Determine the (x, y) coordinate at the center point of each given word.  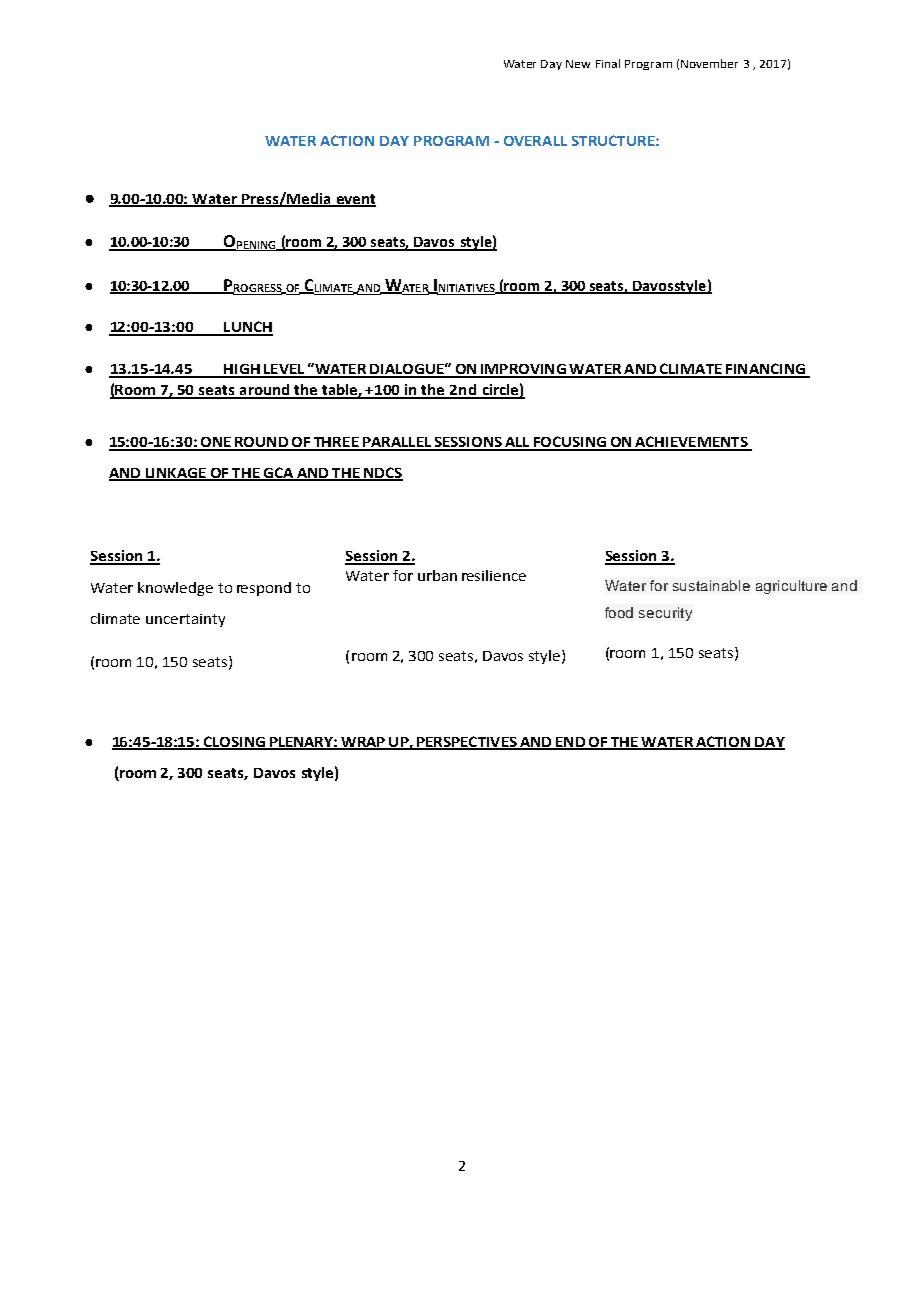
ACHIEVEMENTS (691, 443)
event (355, 200)
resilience (494, 575)
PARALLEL (397, 443)
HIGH (242, 370)
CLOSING (234, 743)
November (709, 63)
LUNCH (247, 328)
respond (264, 589)
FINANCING (765, 370)
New (578, 64)
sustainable (711, 585)
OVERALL (535, 141)
